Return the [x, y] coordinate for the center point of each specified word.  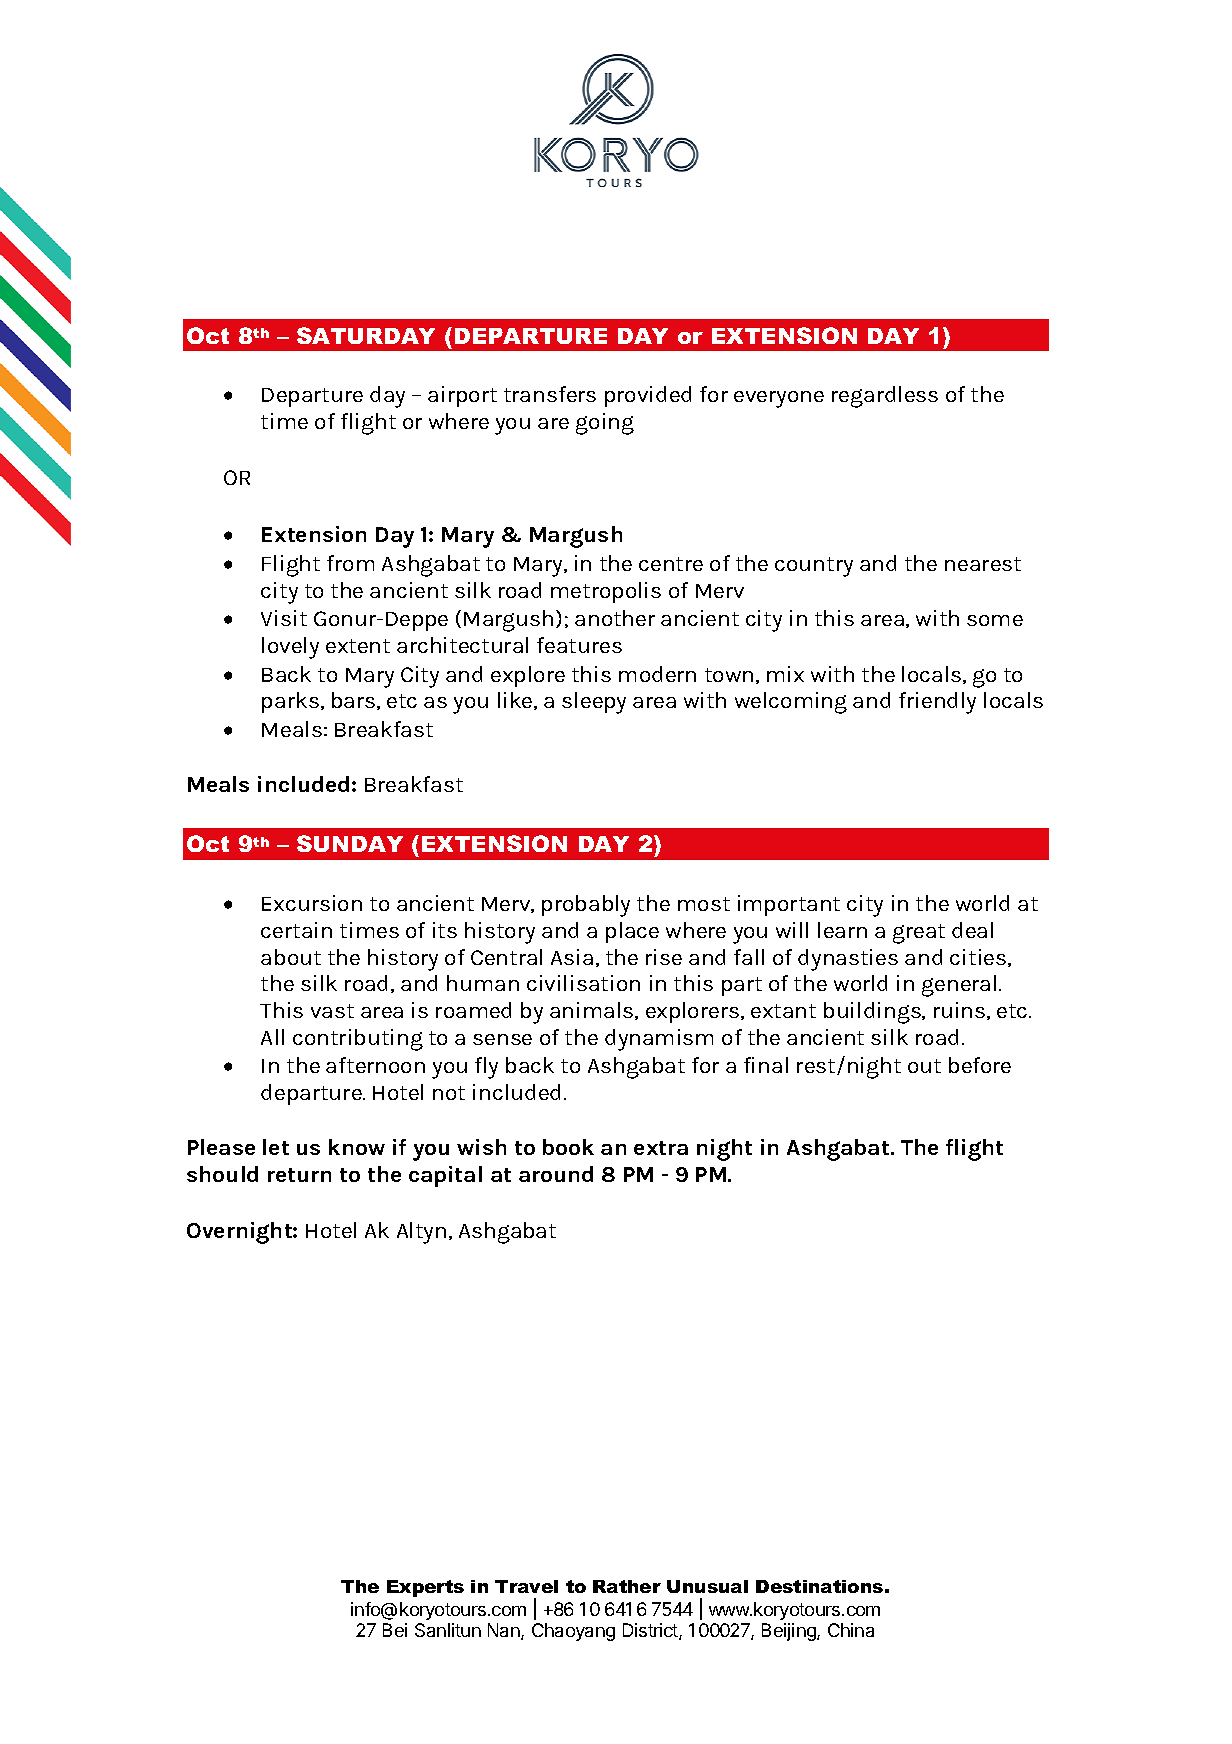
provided [648, 396]
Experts [425, 1588]
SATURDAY [366, 335]
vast [332, 1011]
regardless [885, 397]
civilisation [583, 983]
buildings [873, 1013]
